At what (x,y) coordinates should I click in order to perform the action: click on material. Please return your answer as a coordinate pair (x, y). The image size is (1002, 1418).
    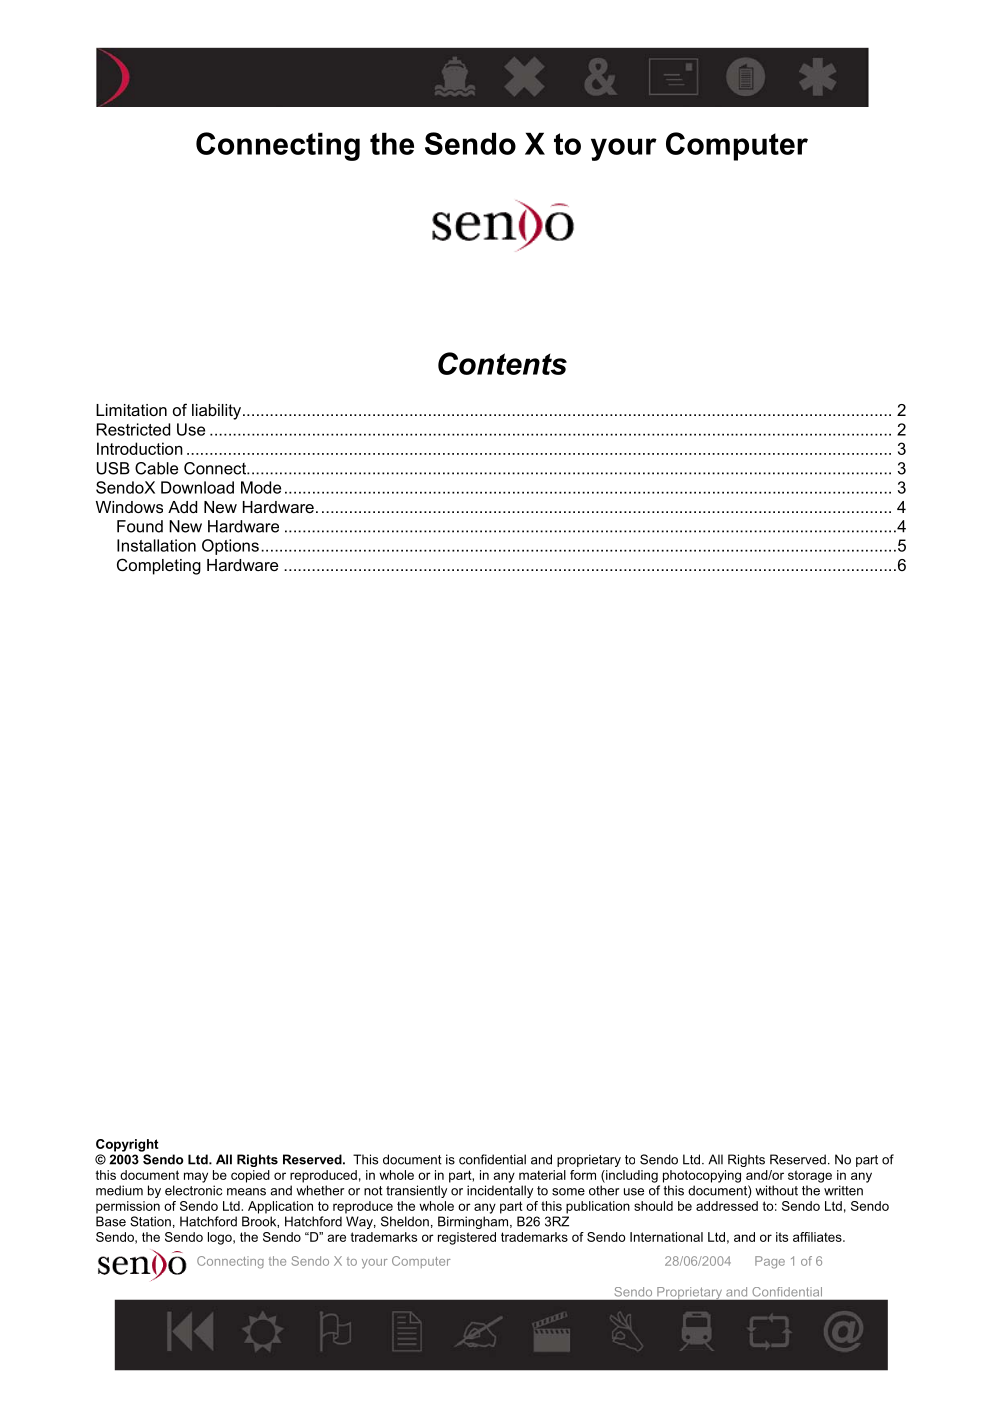
    Looking at the image, I should click on (542, 1175).
